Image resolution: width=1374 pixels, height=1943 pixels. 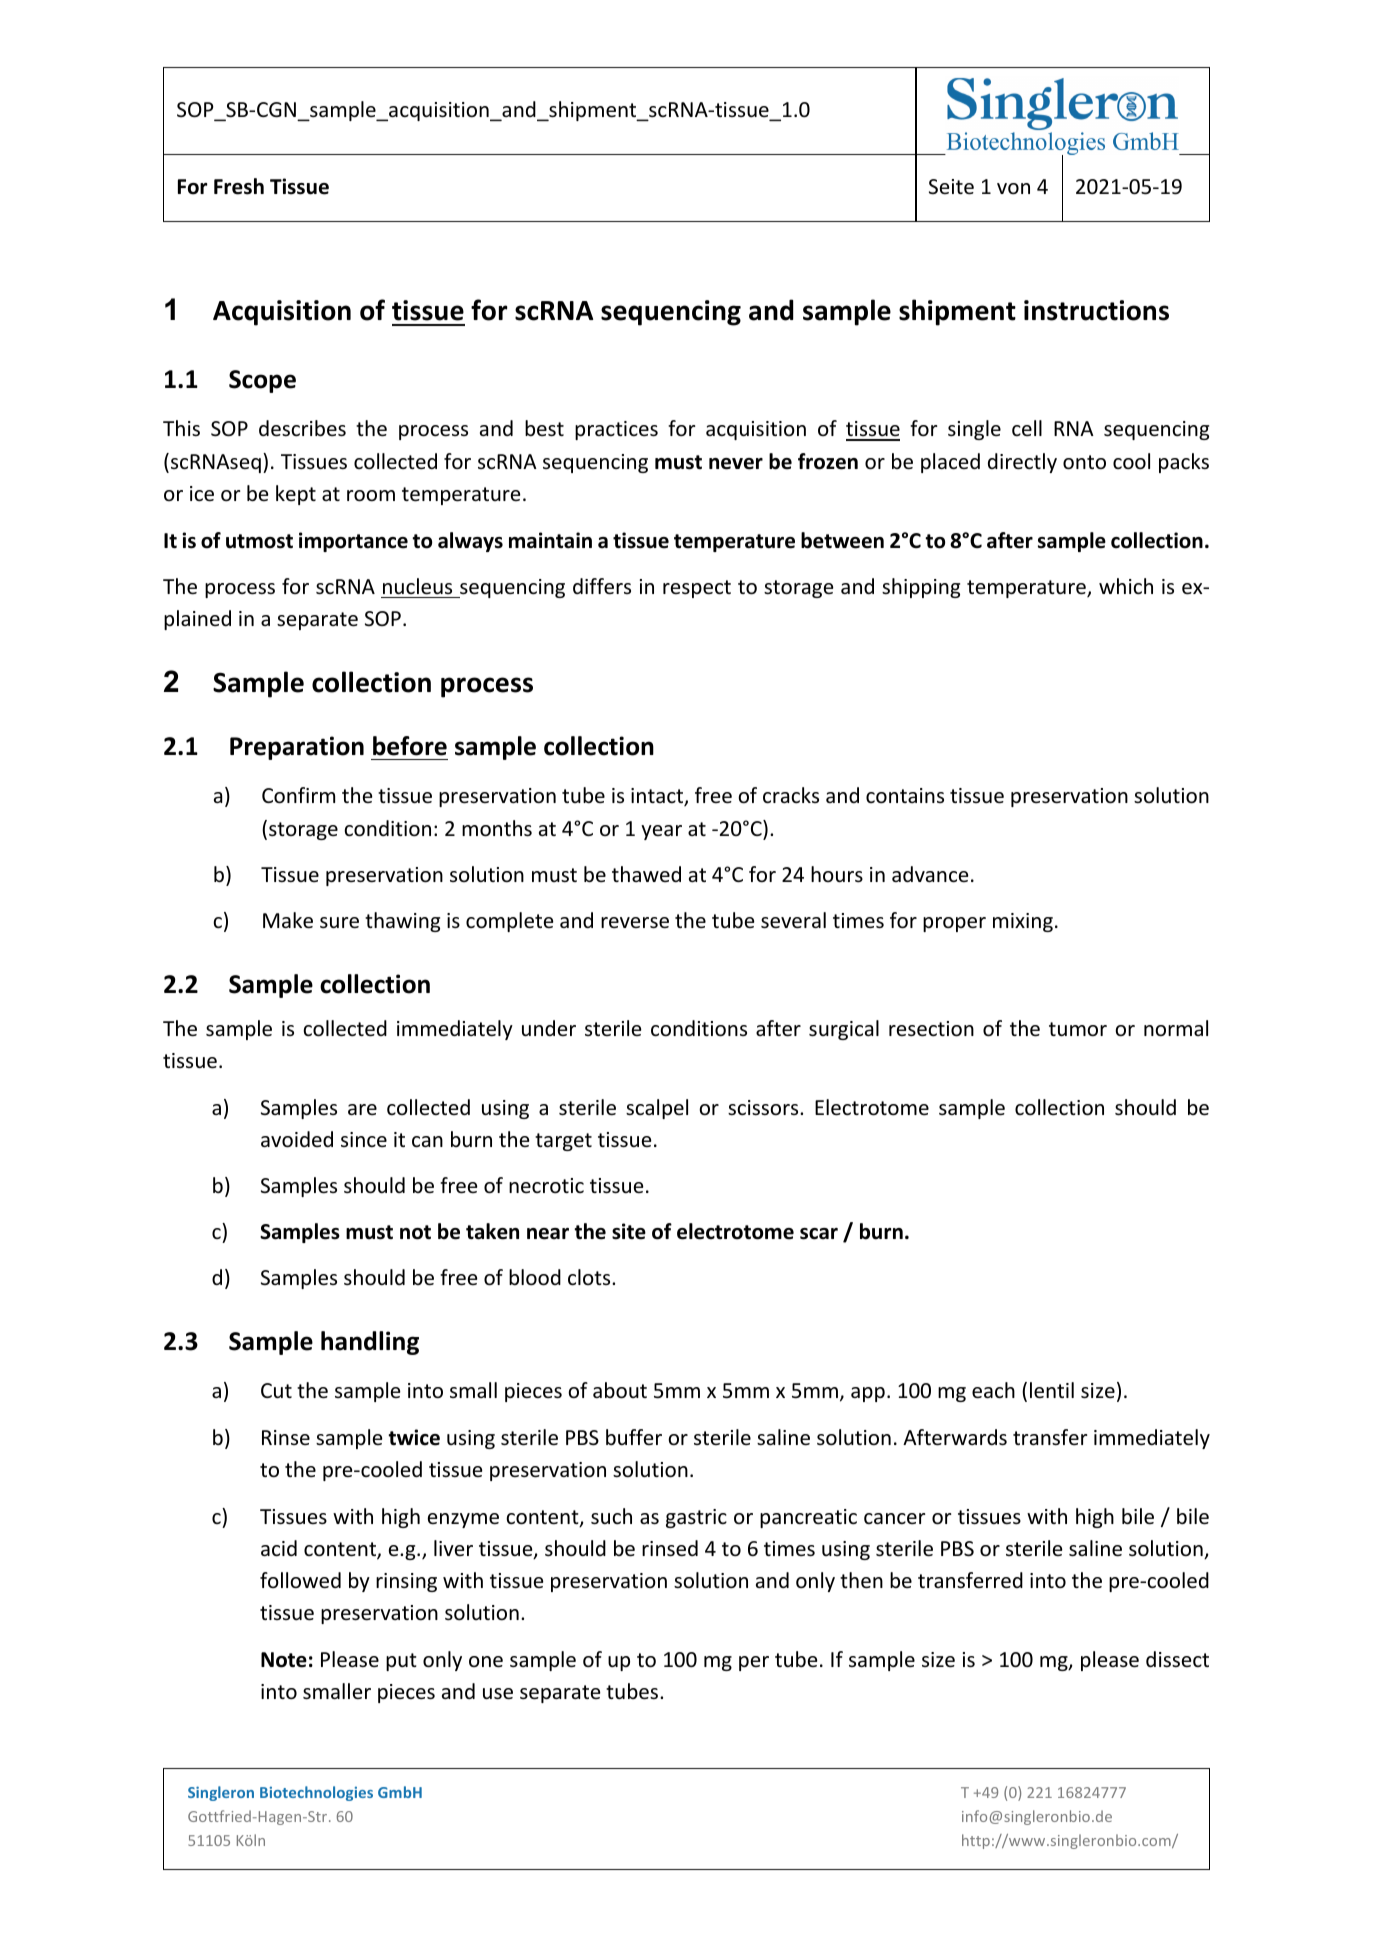 What do you see at coordinates (288, 920) in the page?
I see `Make` at bounding box center [288, 920].
